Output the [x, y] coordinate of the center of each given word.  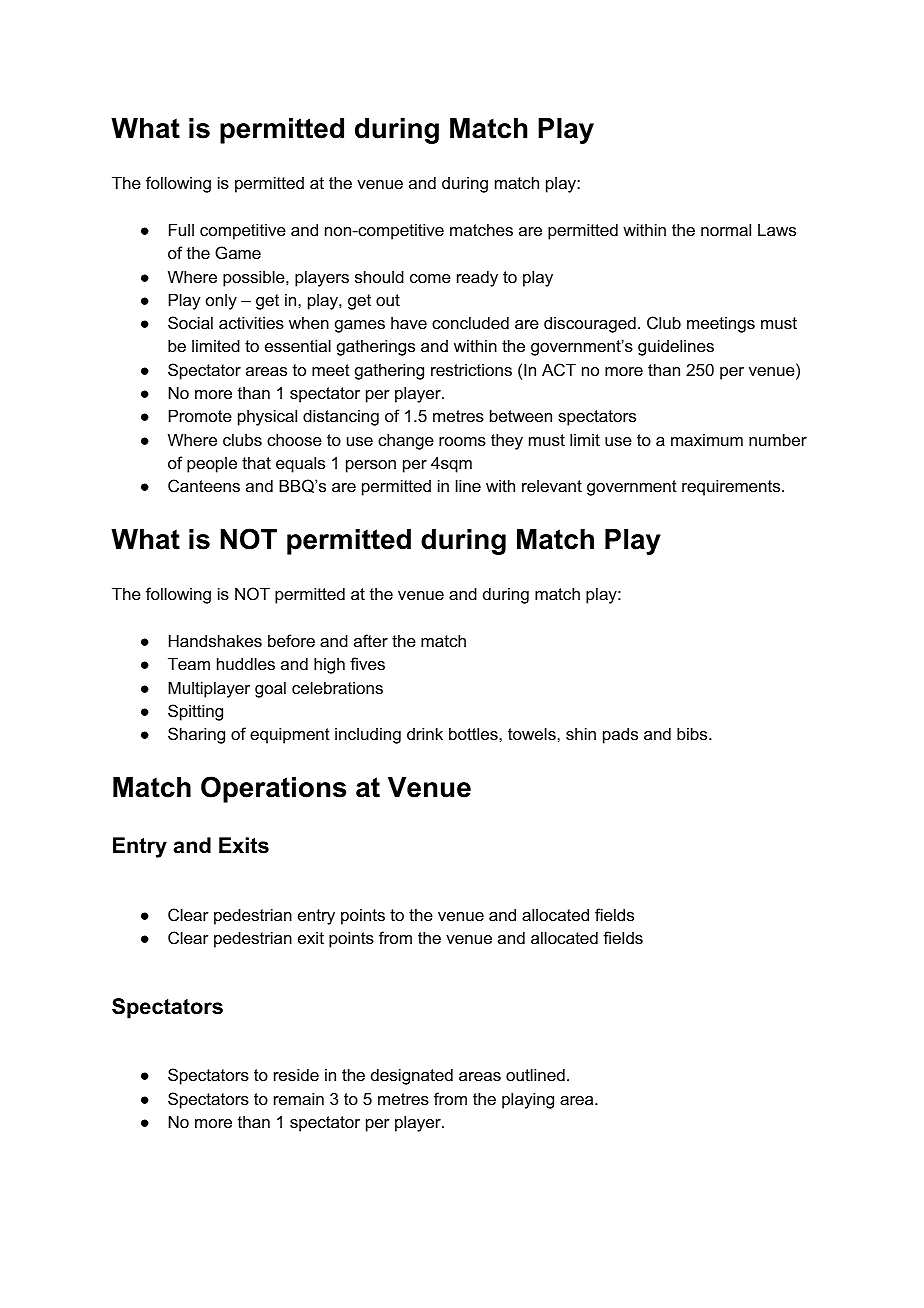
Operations [273, 789]
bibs [693, 733]
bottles [474, 733]
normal [726, 229]
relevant [552, 486]
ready [477, 278]
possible [255, 278]
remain [299, 1098]
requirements [732, 487]
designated [412, 1076]
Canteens [204, 485]
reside [296, 1074]
